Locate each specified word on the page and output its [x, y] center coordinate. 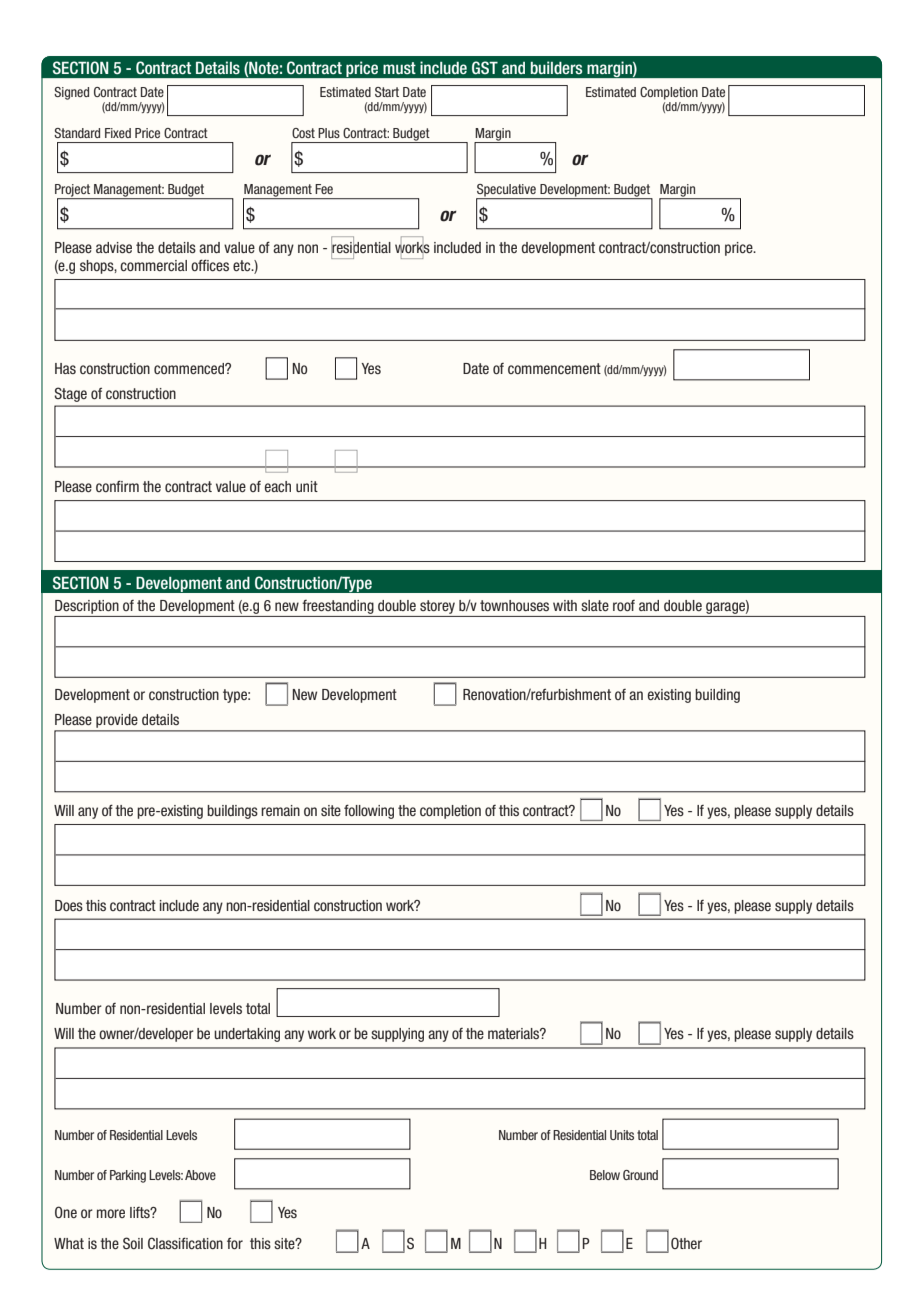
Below [605, 1175]
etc [243, 265]
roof [624, 605]
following [369, 811]
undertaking [247, 1035]
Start [387, 92]
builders [556, 67]
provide [116, 721]
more [111, 1213]
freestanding [338, 607]
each [278, 486]
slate [595, 605]
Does [69, 905]
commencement [554, 368]
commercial [153, 265]
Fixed [118, 133]
